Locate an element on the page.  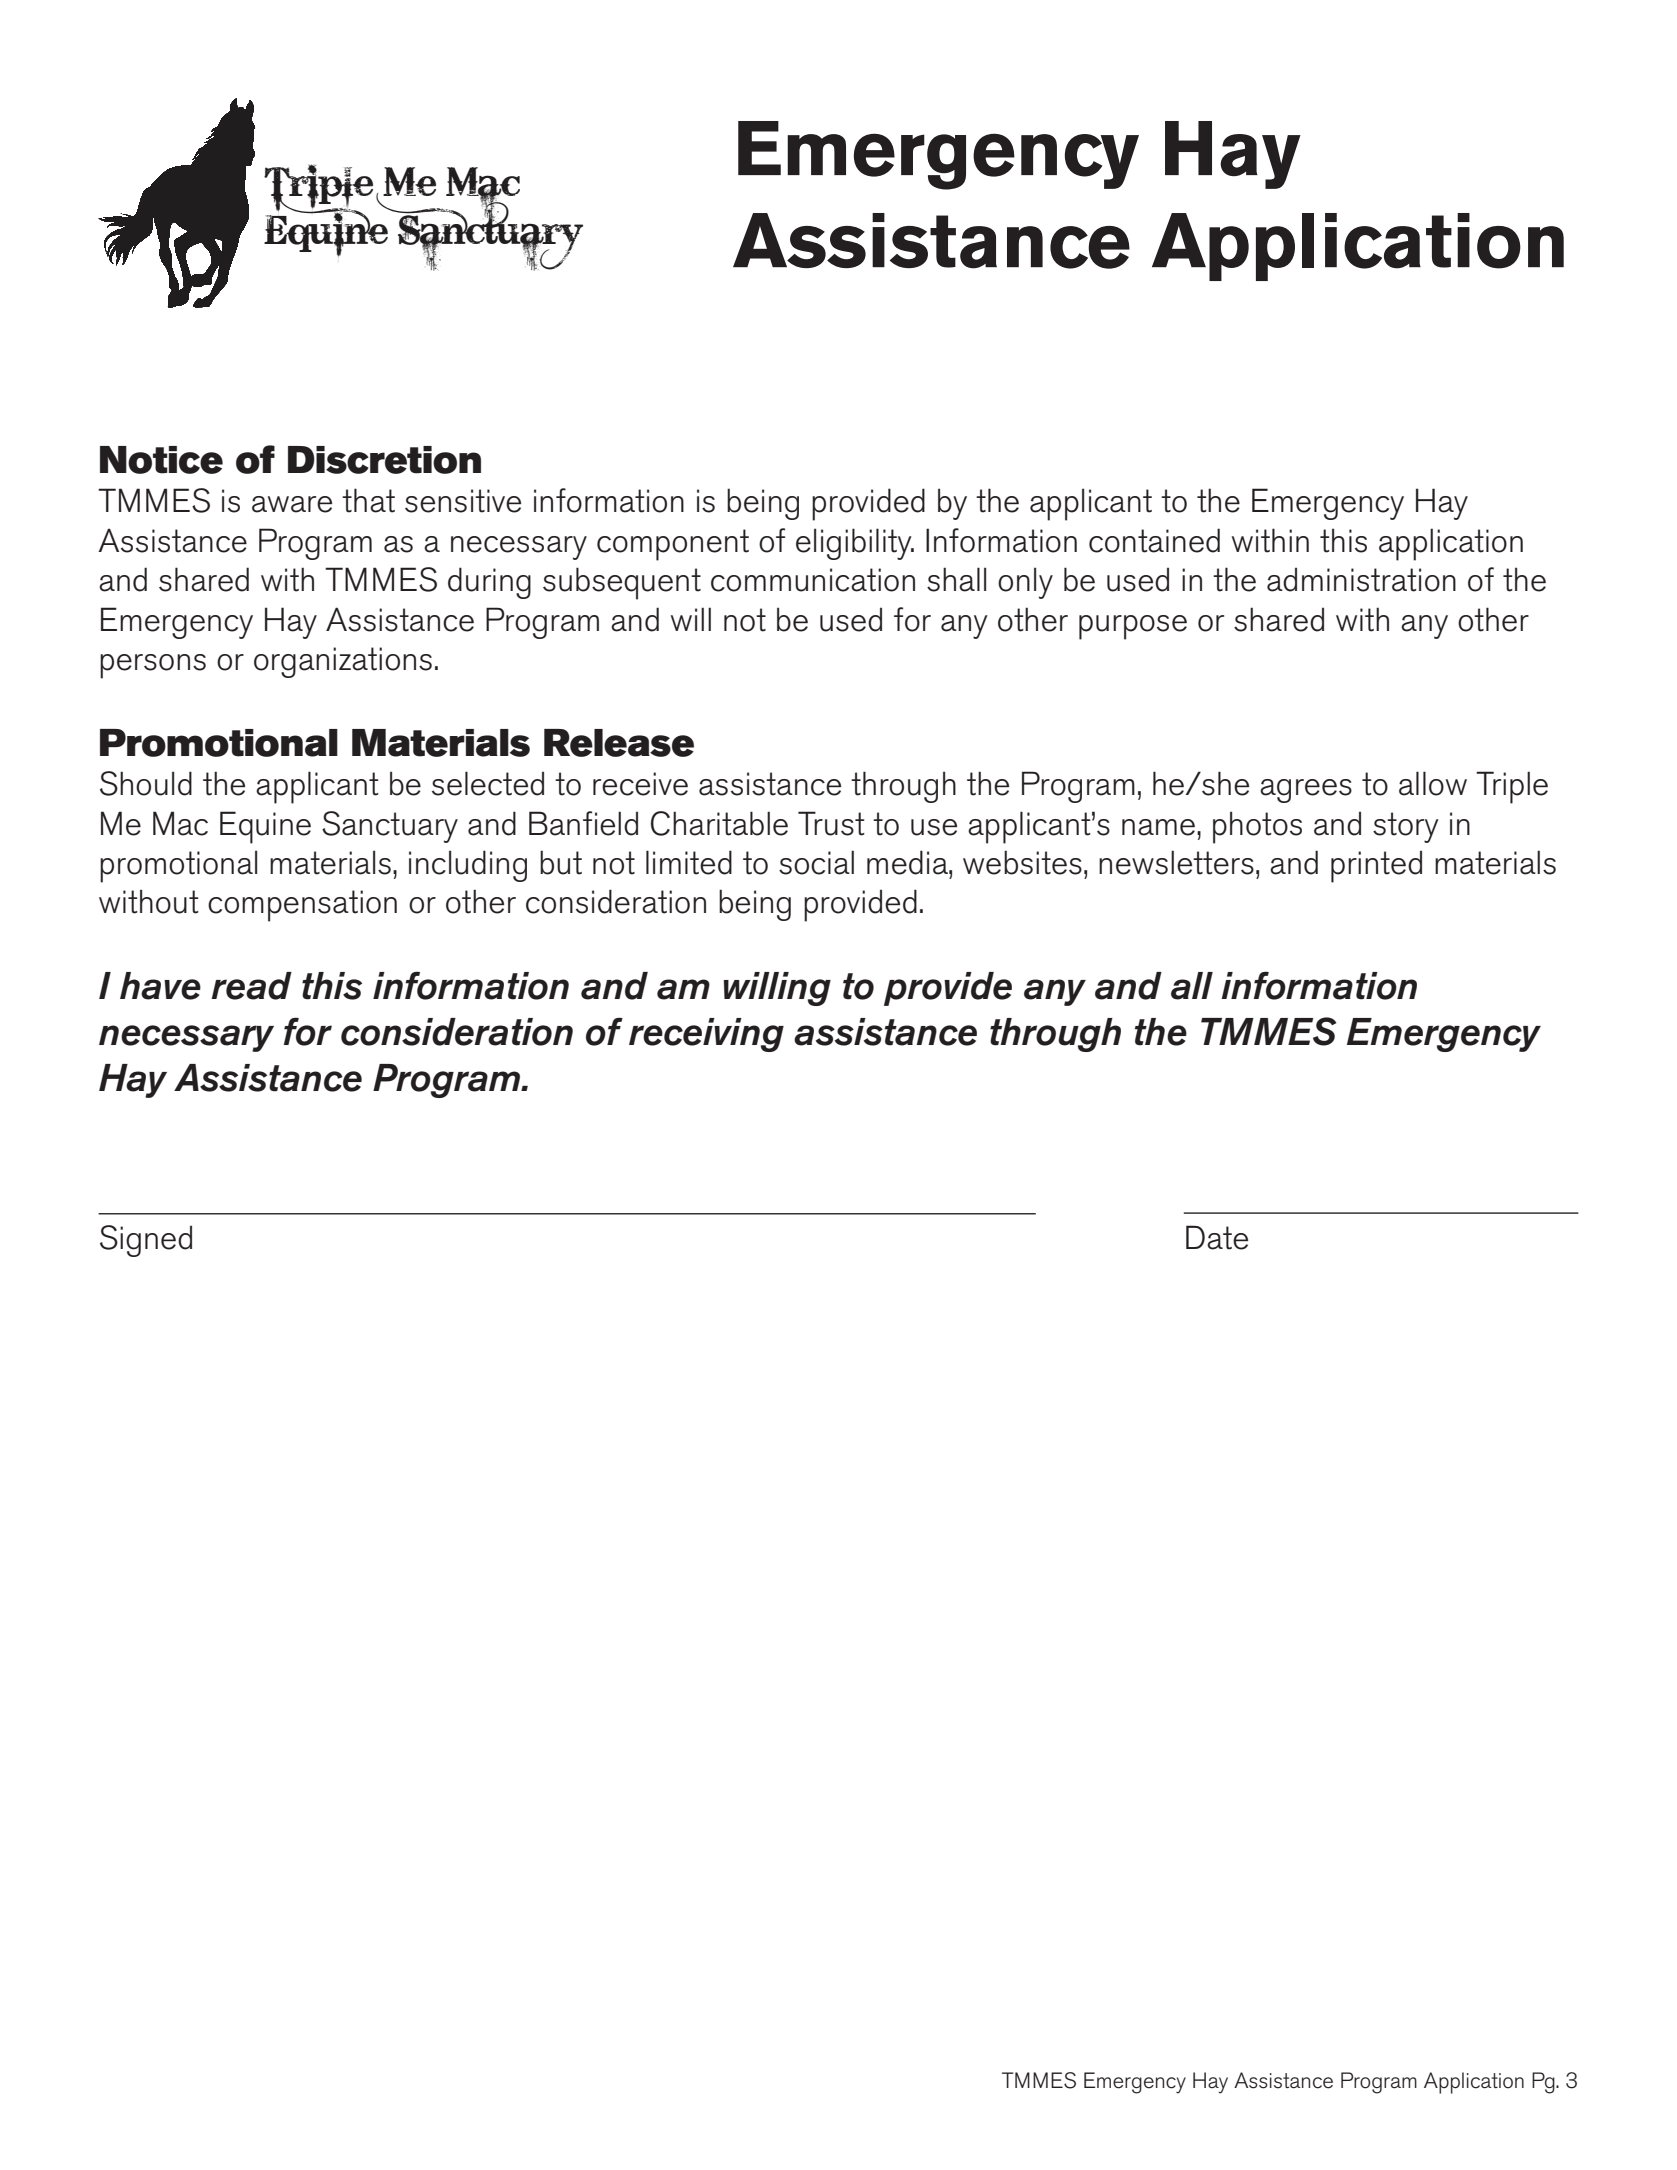
social is located at coordinates (816, 862).
